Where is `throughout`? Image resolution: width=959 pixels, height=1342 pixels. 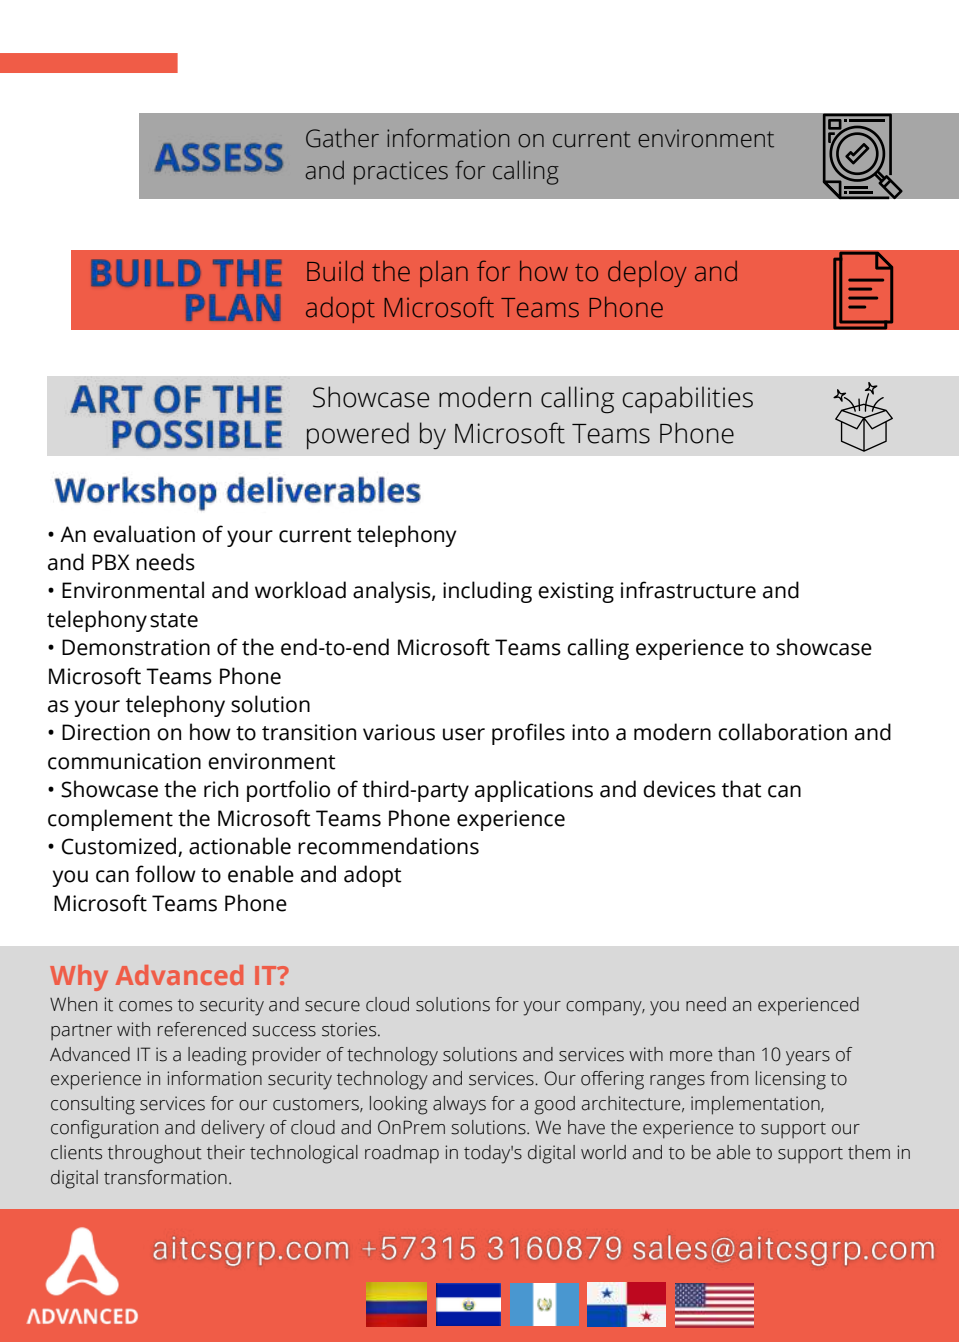 throughout is located at coordinates (155, 1154).
